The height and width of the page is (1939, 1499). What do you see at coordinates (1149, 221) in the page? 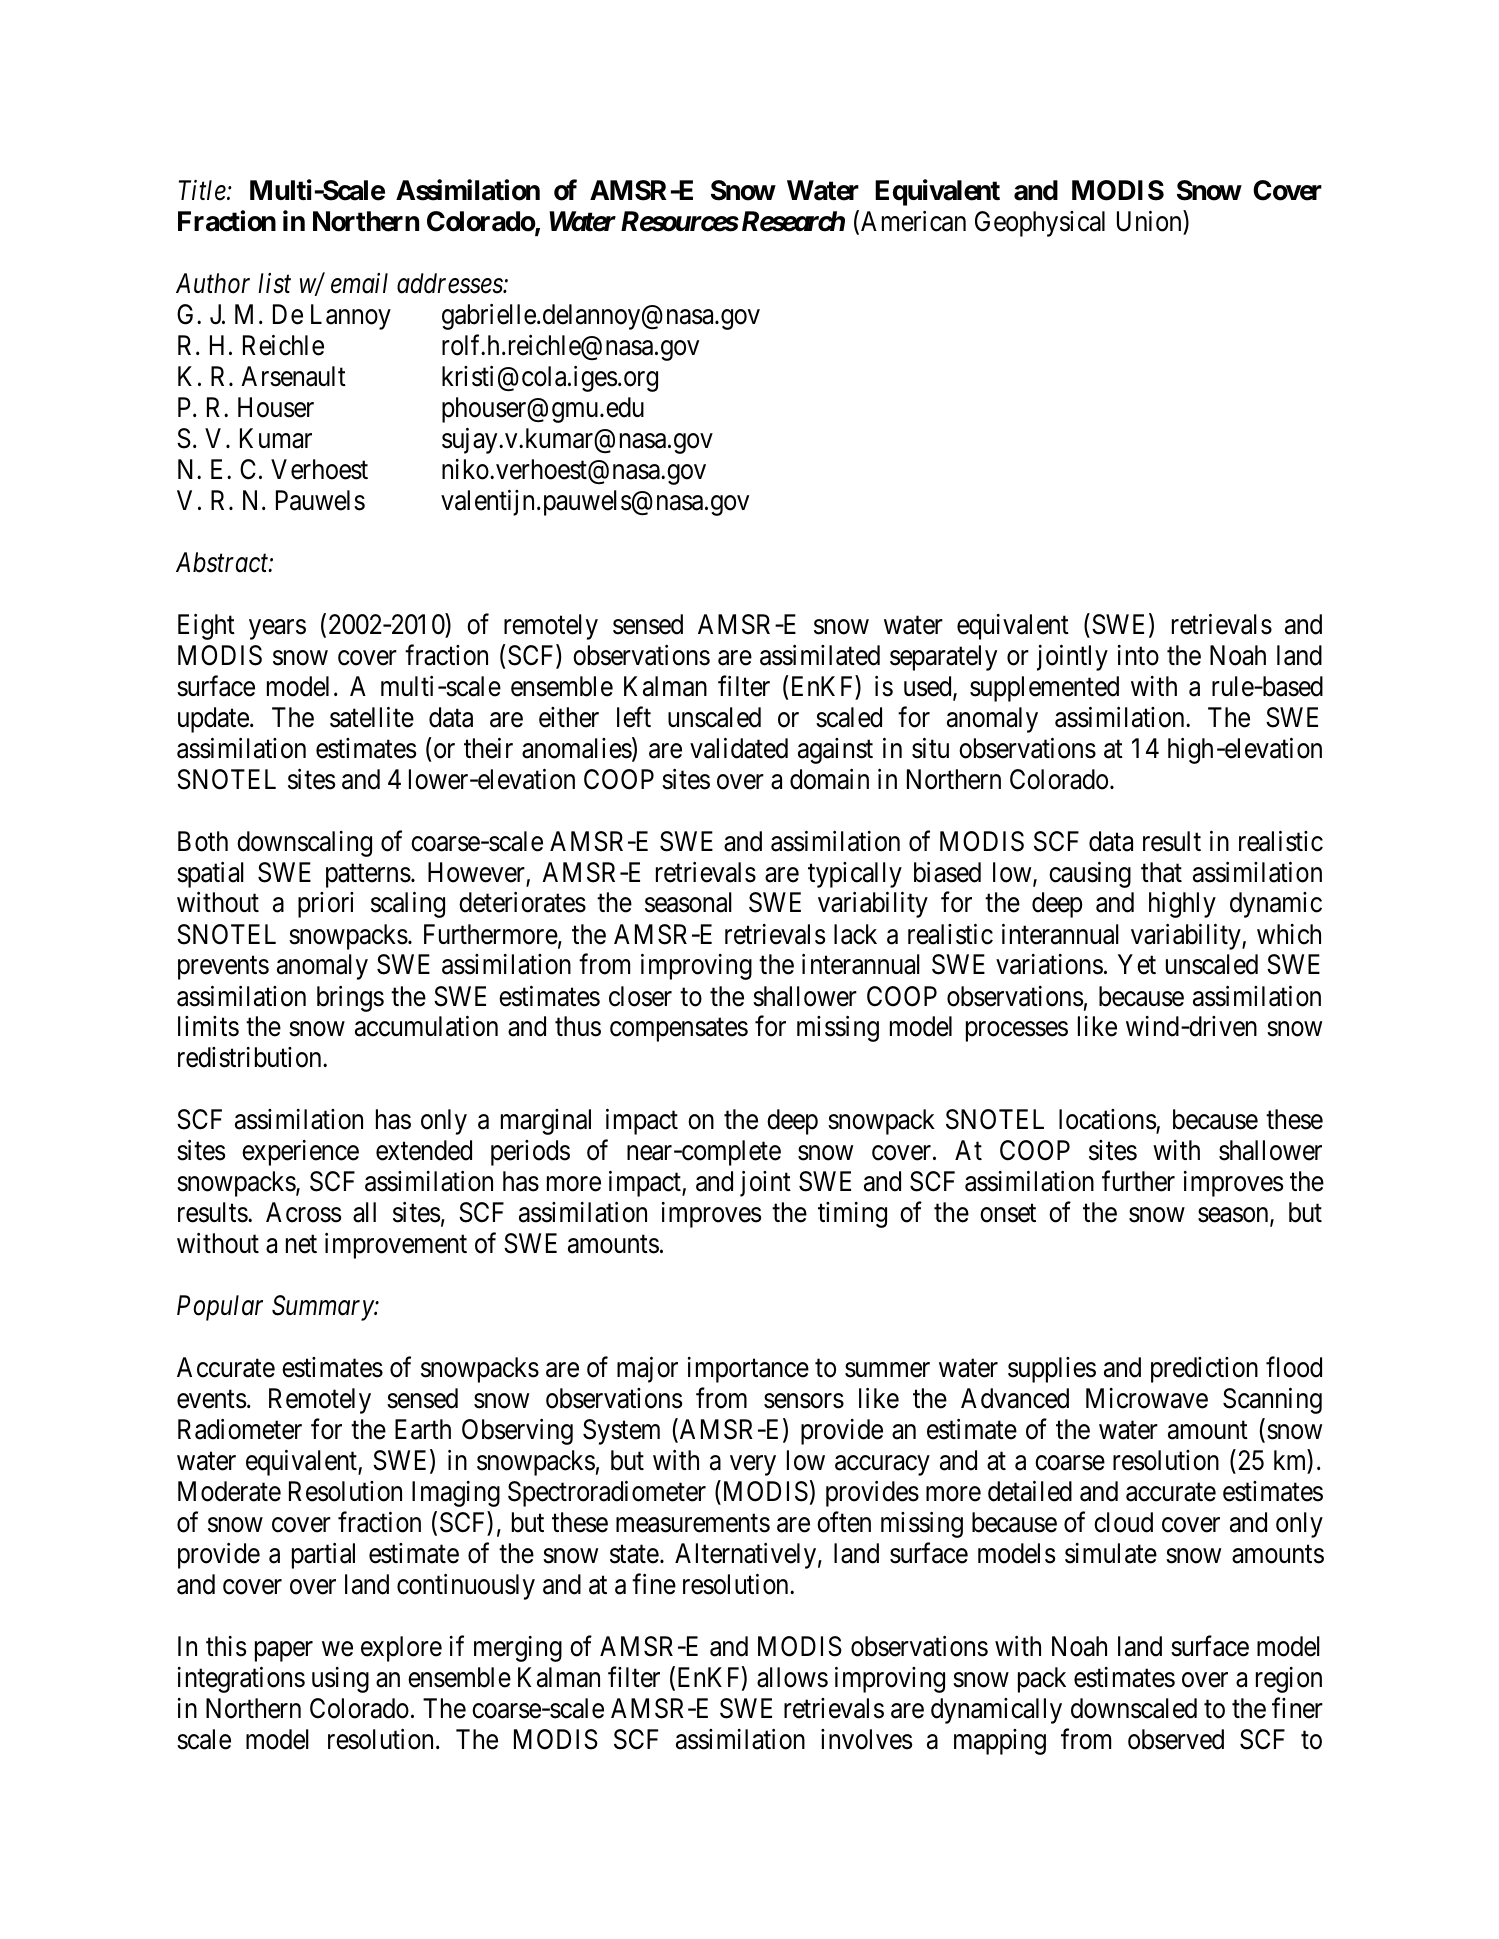
I see `Union` at bounding box center [1149, 221].
